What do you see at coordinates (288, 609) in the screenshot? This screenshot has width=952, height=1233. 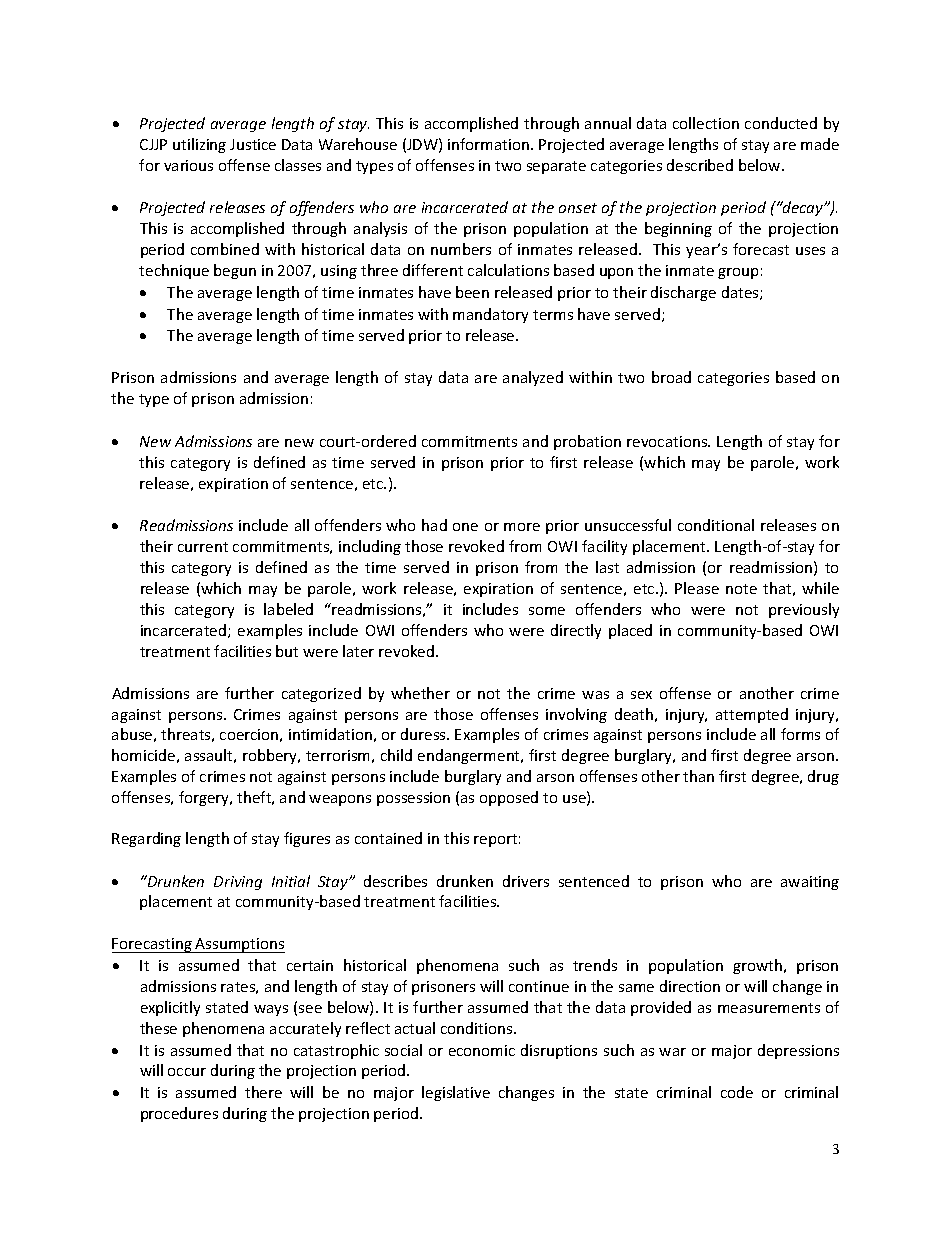 I see `labeled` at bounding box center [288, 609].
